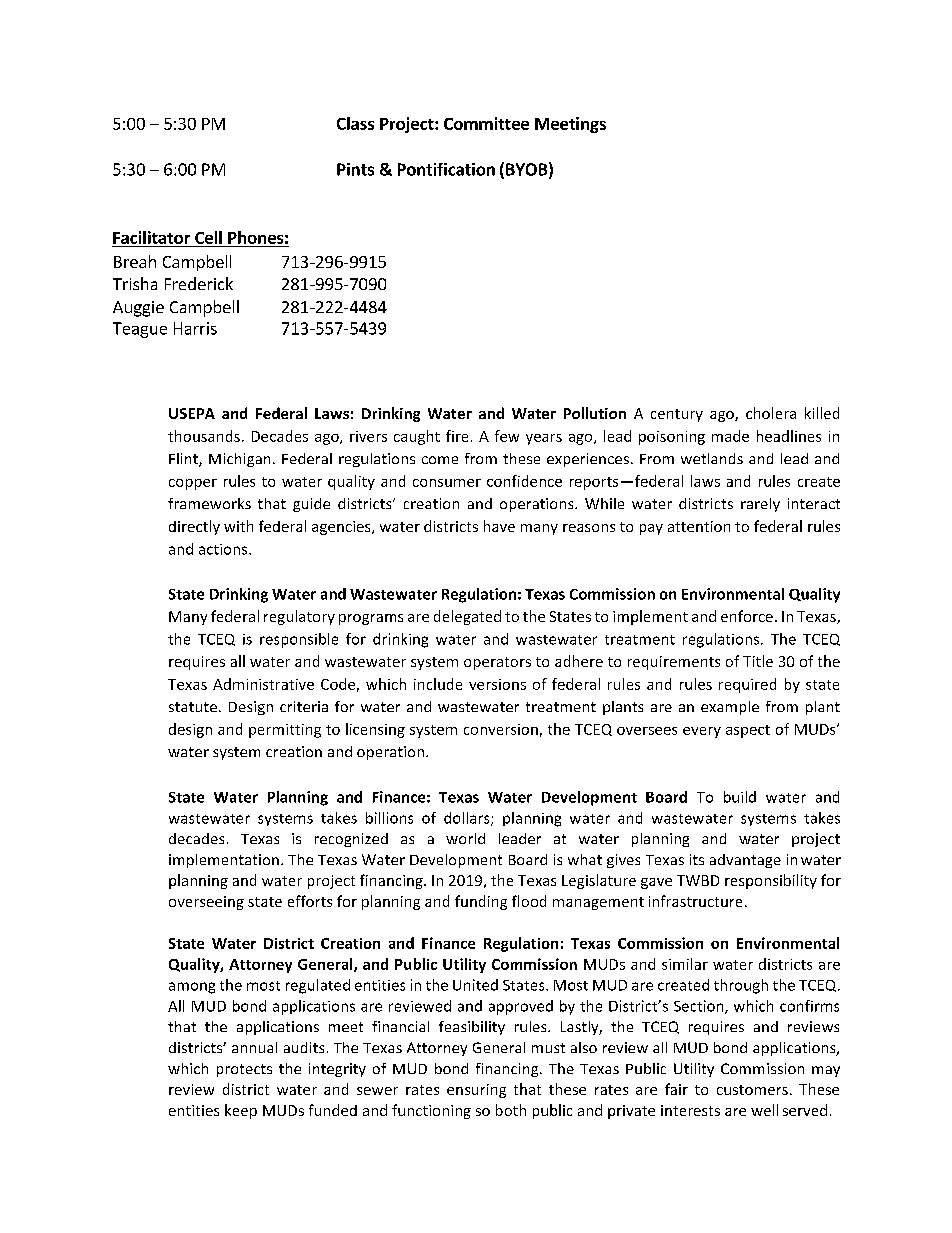  I want to click on Harris, so click(195, 328).
